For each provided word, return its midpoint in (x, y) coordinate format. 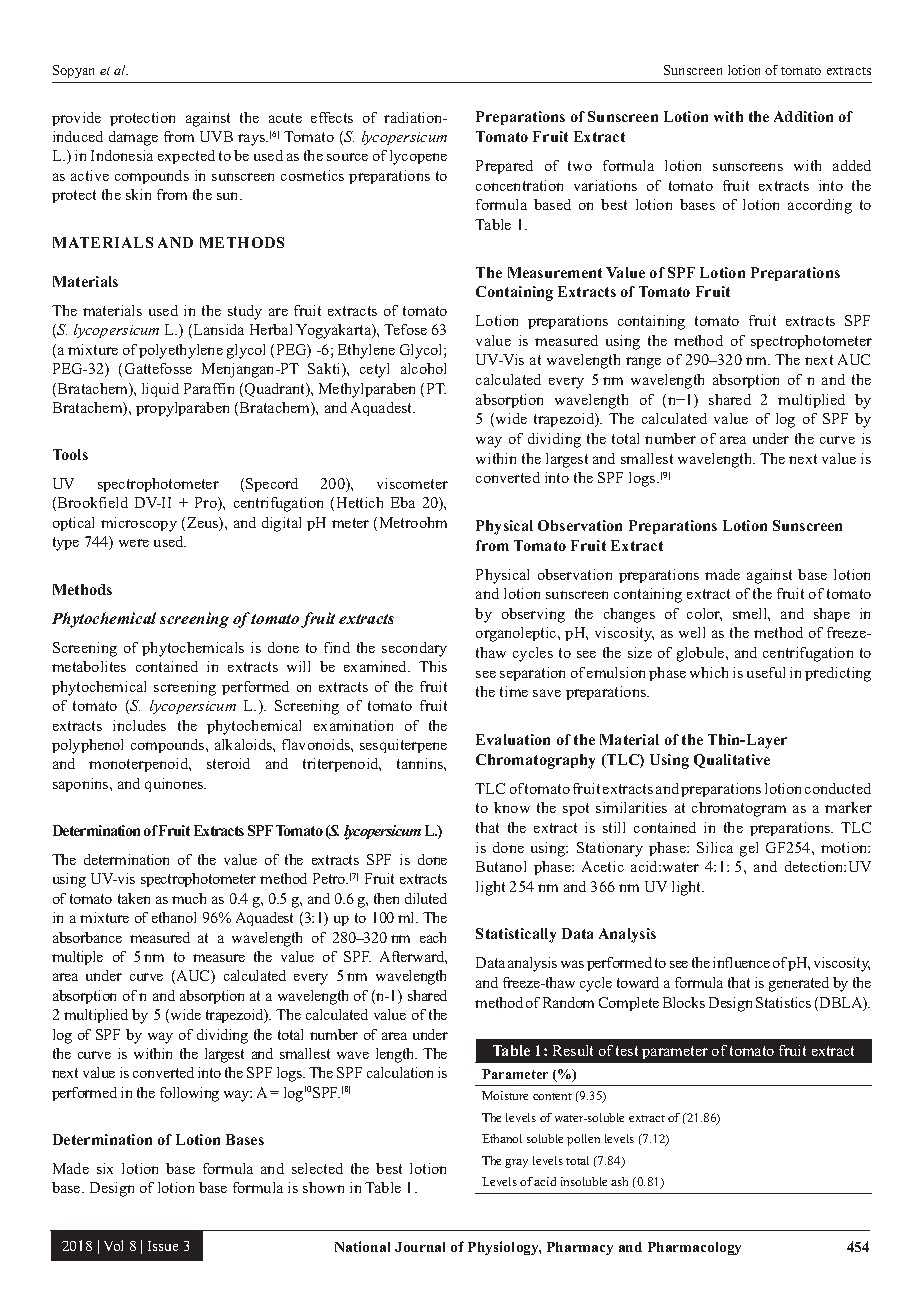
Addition (803, 116)
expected (186, 157)
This (433, 666)
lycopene (418, 157)
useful (766, 672)
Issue (163, 1246)
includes (139, 725)
